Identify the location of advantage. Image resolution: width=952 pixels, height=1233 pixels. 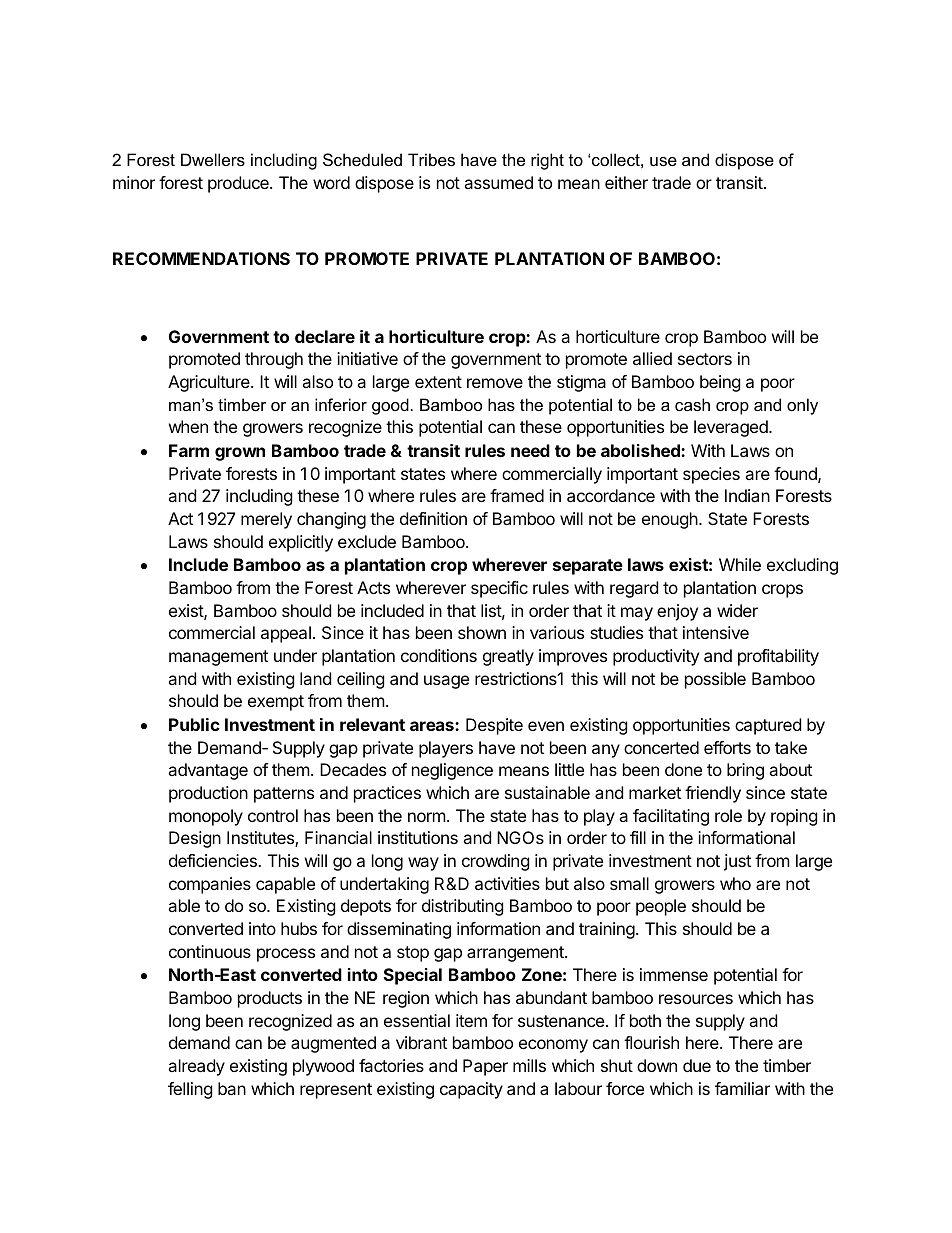
(208, 771).
